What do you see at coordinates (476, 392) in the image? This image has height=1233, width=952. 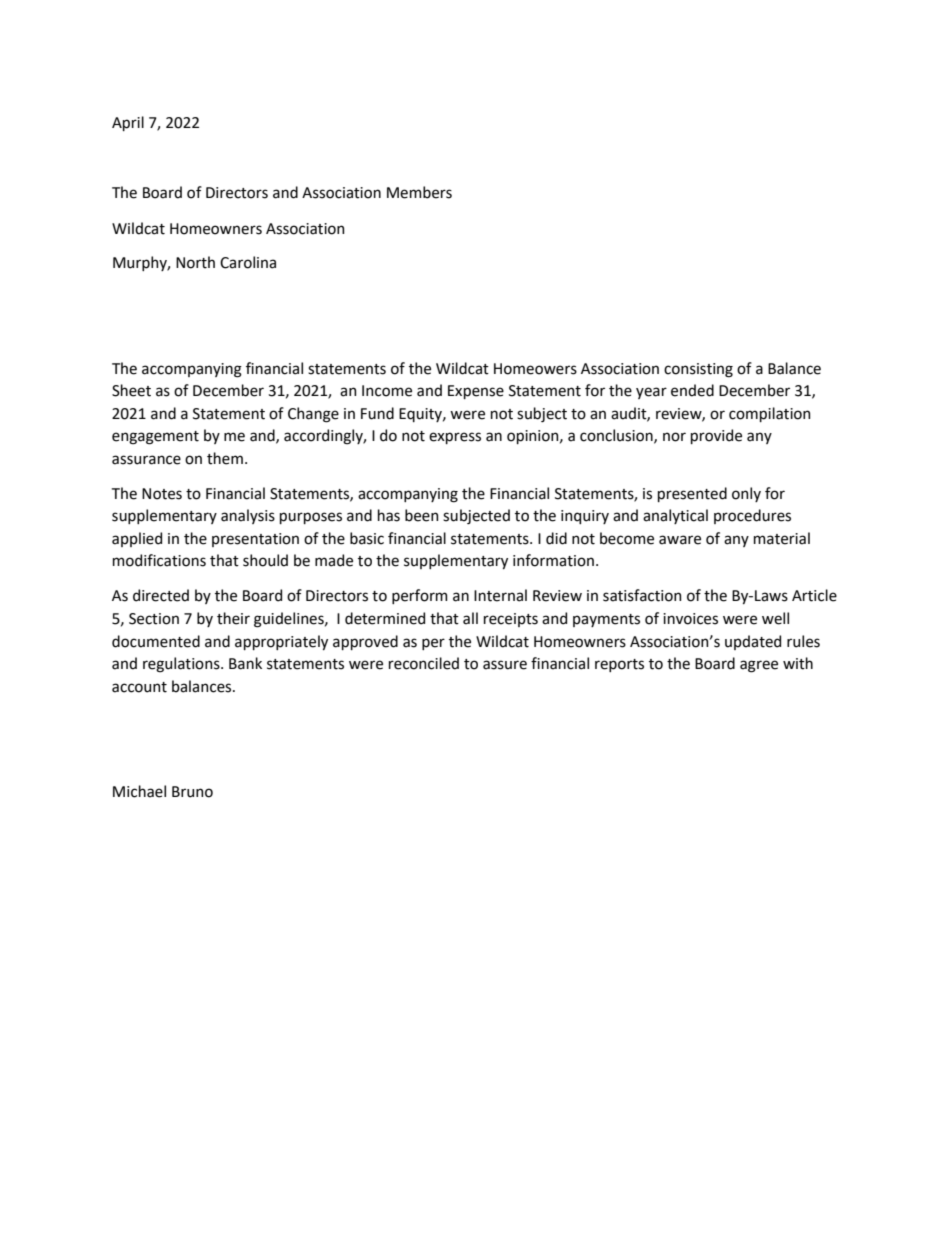 I see `Expense` at bounding box center [476, 392].
